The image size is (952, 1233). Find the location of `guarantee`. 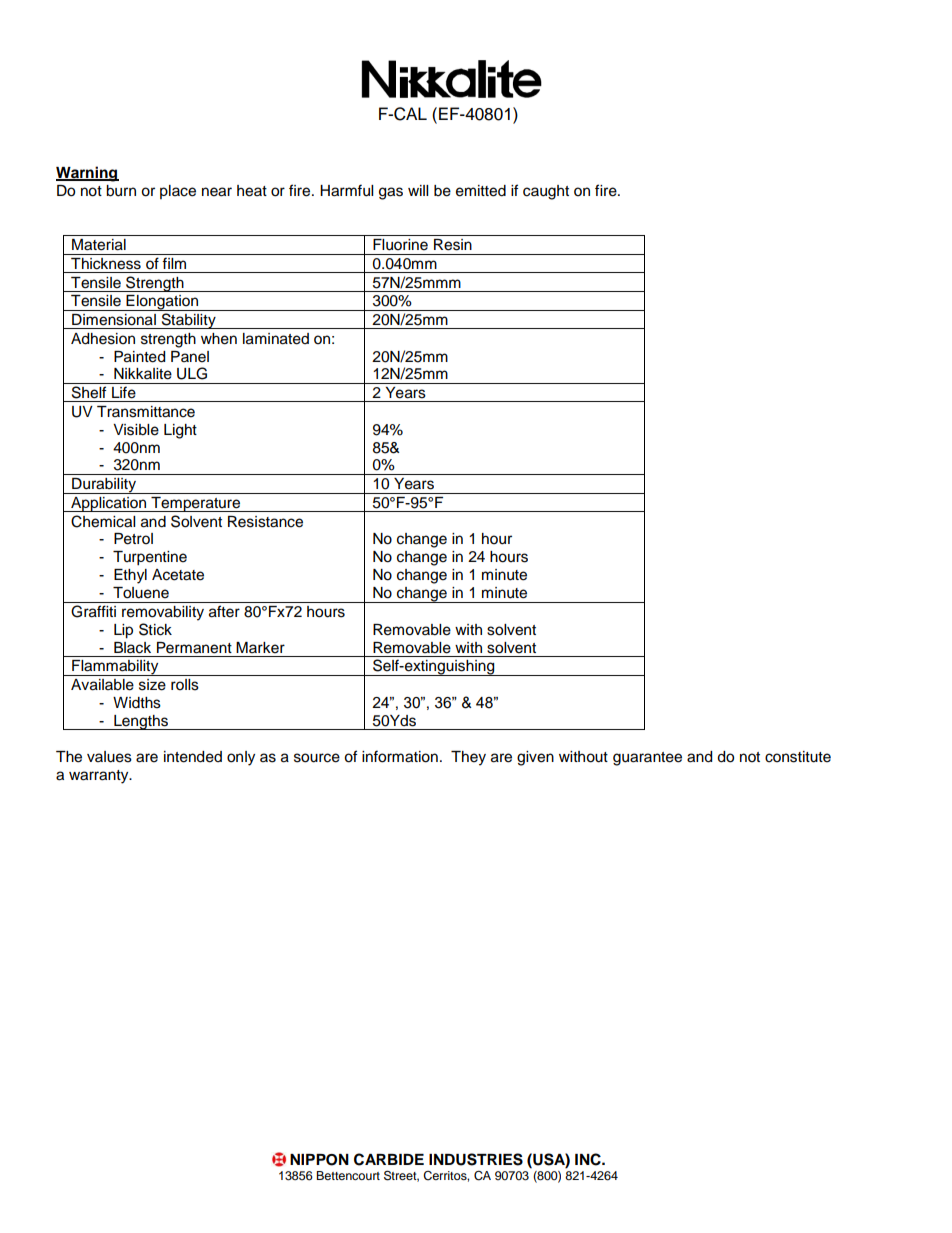

guarantee is located at coordinates (647, 759).
